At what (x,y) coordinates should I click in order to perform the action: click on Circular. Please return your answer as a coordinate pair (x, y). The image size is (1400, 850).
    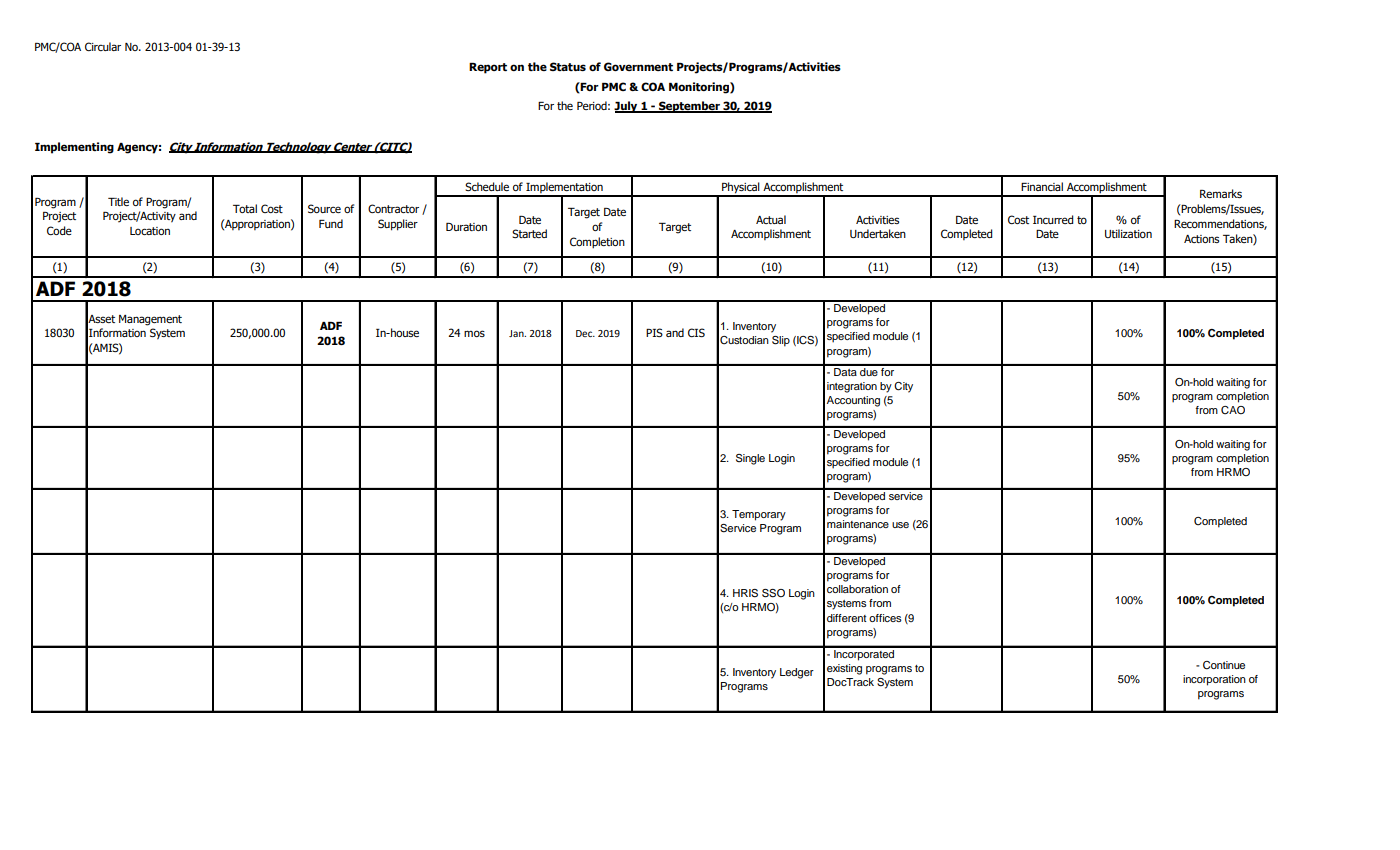
    Looking at the image, I should click on (103, 46).
